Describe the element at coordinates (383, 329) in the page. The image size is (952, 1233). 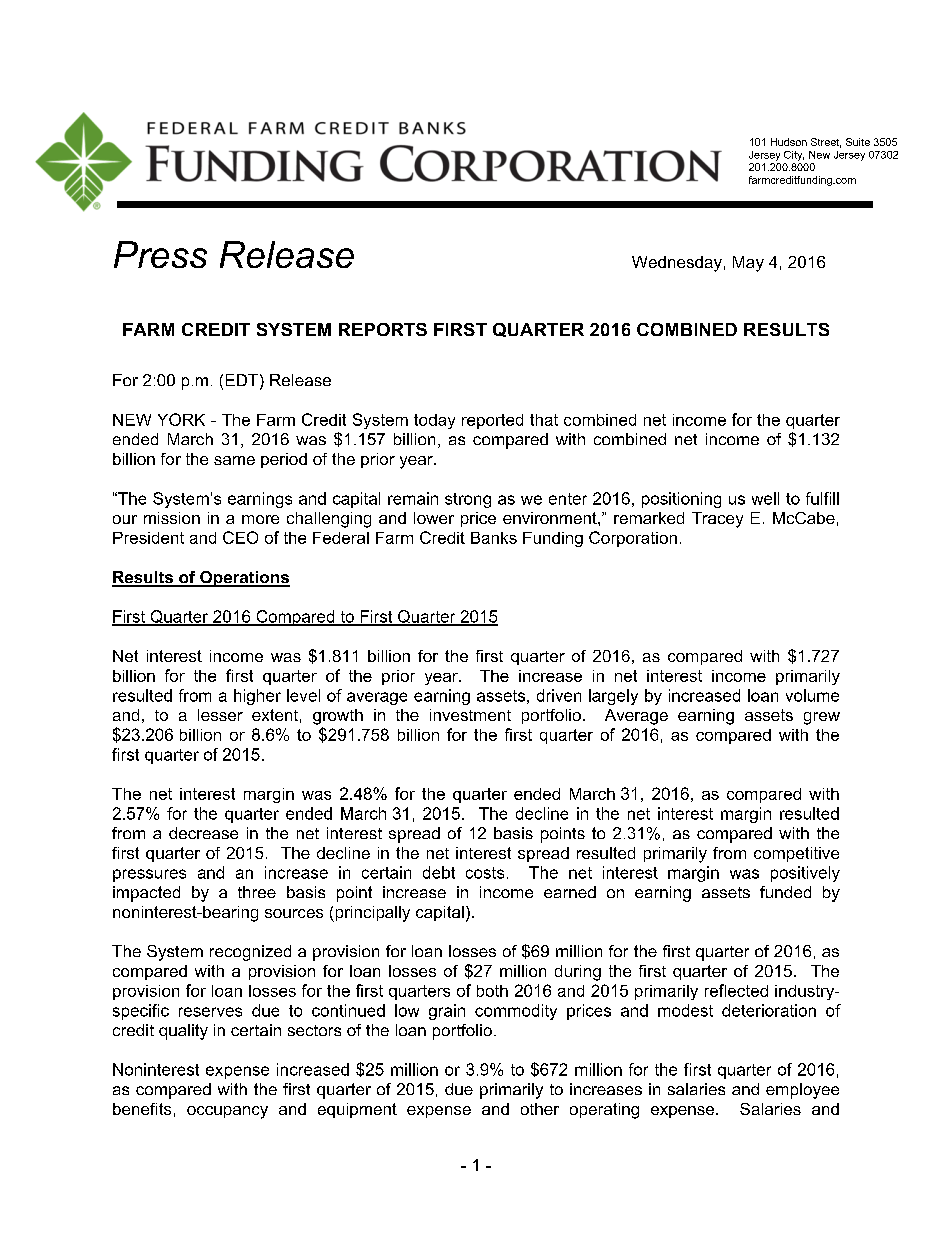
I see `REPORTS` at that location.
